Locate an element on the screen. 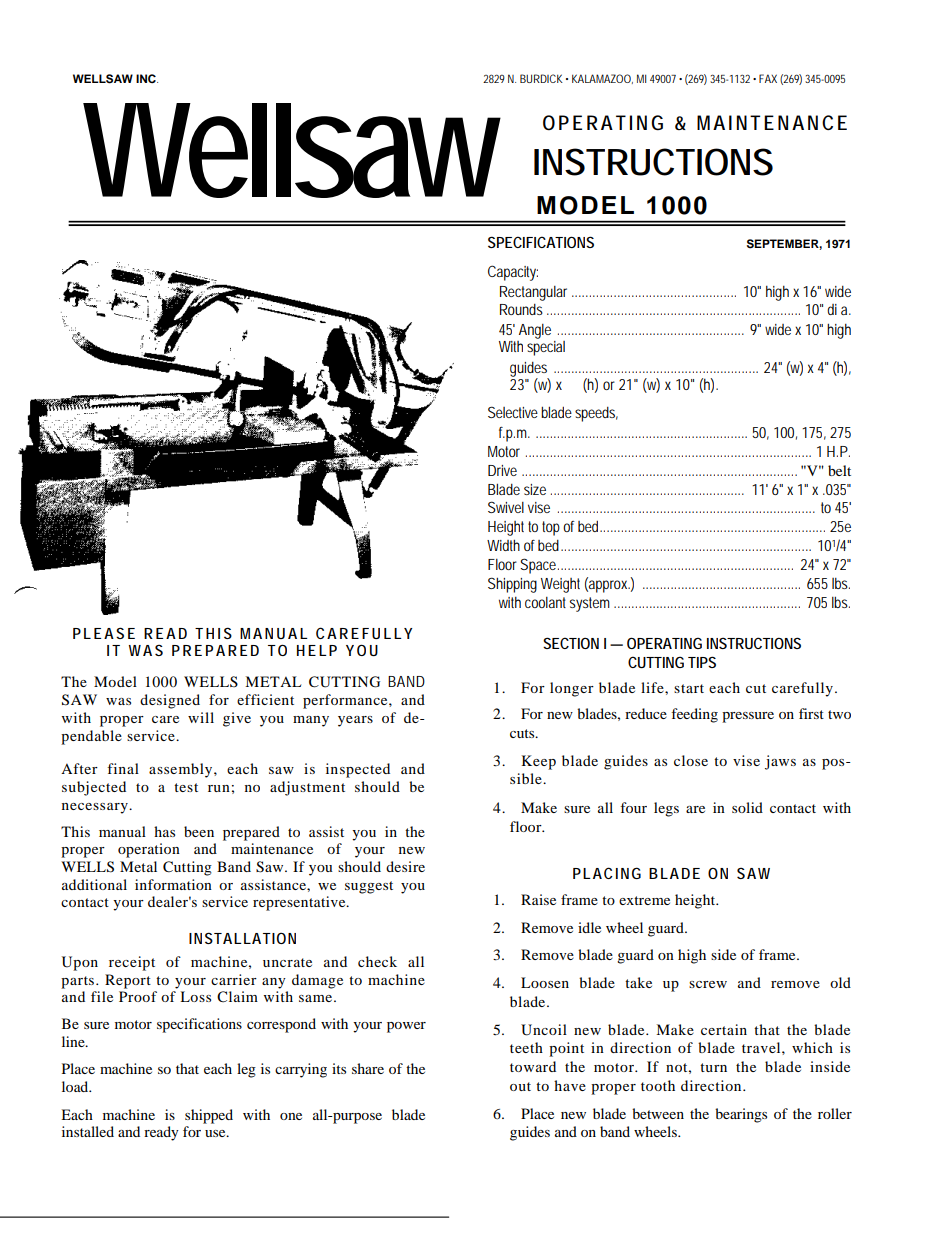  BURDICK is located at coordinates (541, 78).
